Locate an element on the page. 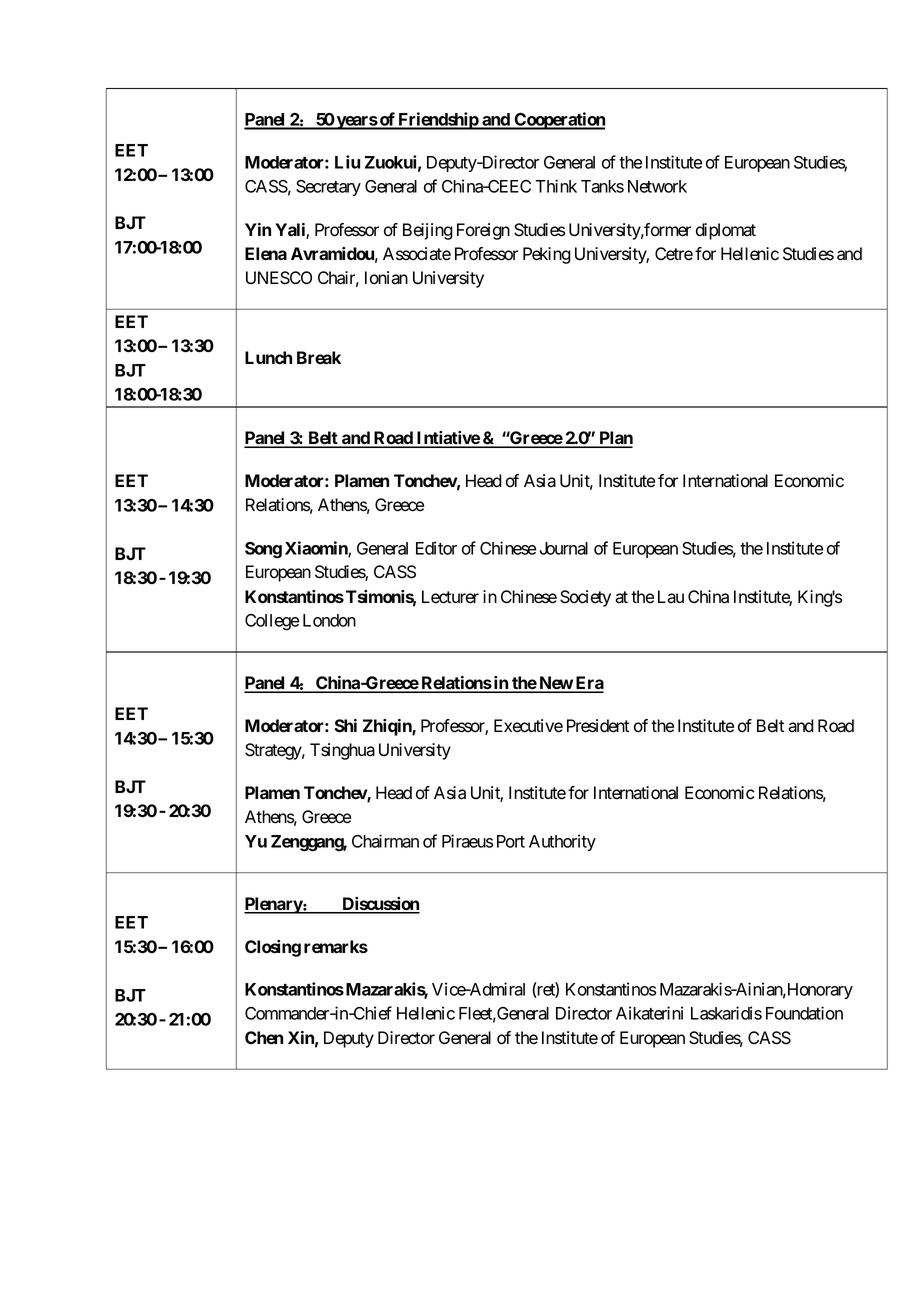 The height and width of the document is (1308, 924). Foundation is located at coordinates (804, 1013).
